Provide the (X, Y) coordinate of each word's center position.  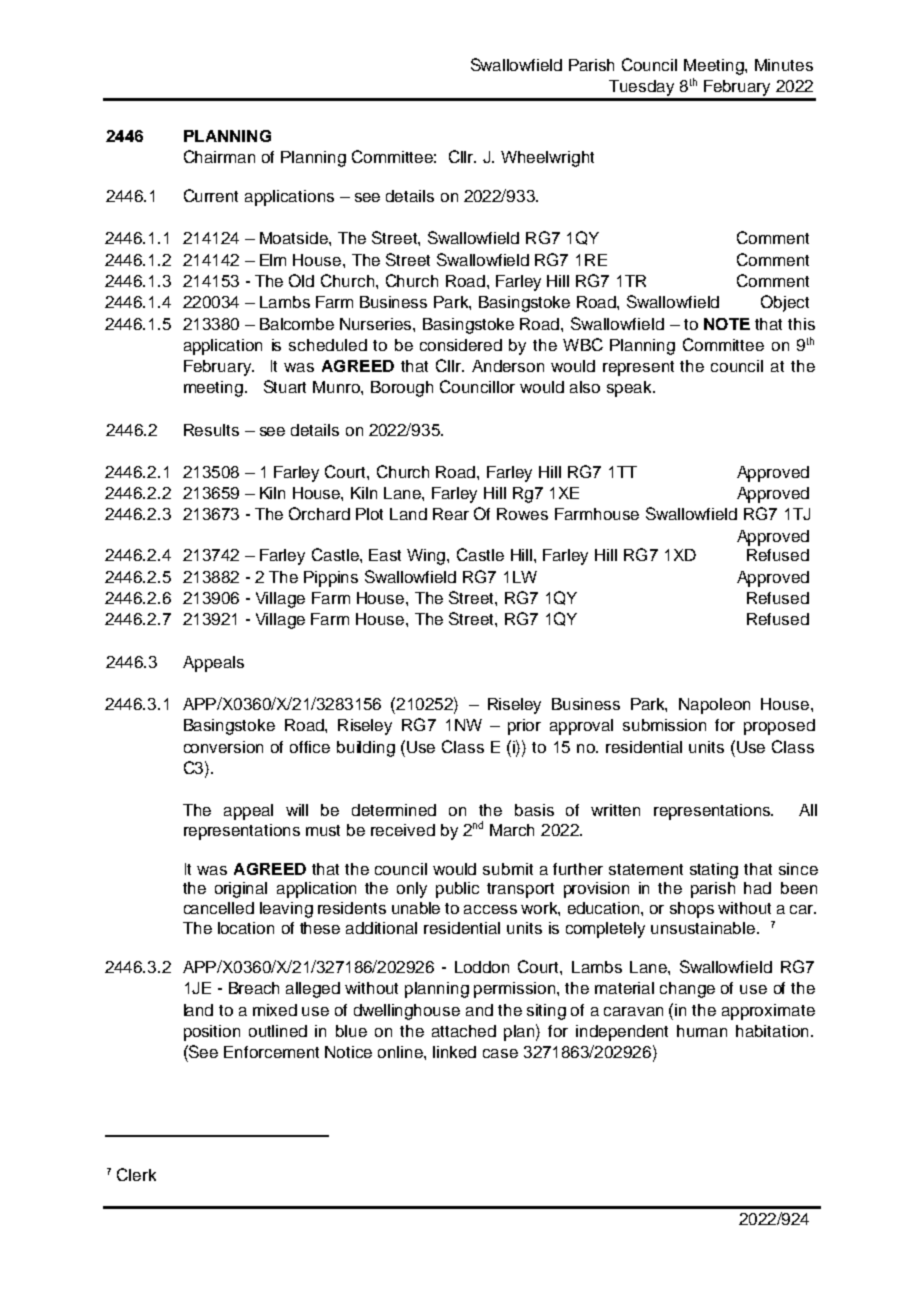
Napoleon (714, 706)
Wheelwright (547, 159)
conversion (223, 747)
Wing (427, 557)
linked (454, 1052)
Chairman (219, 156)
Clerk (136, 1174)
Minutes (784, 65)
